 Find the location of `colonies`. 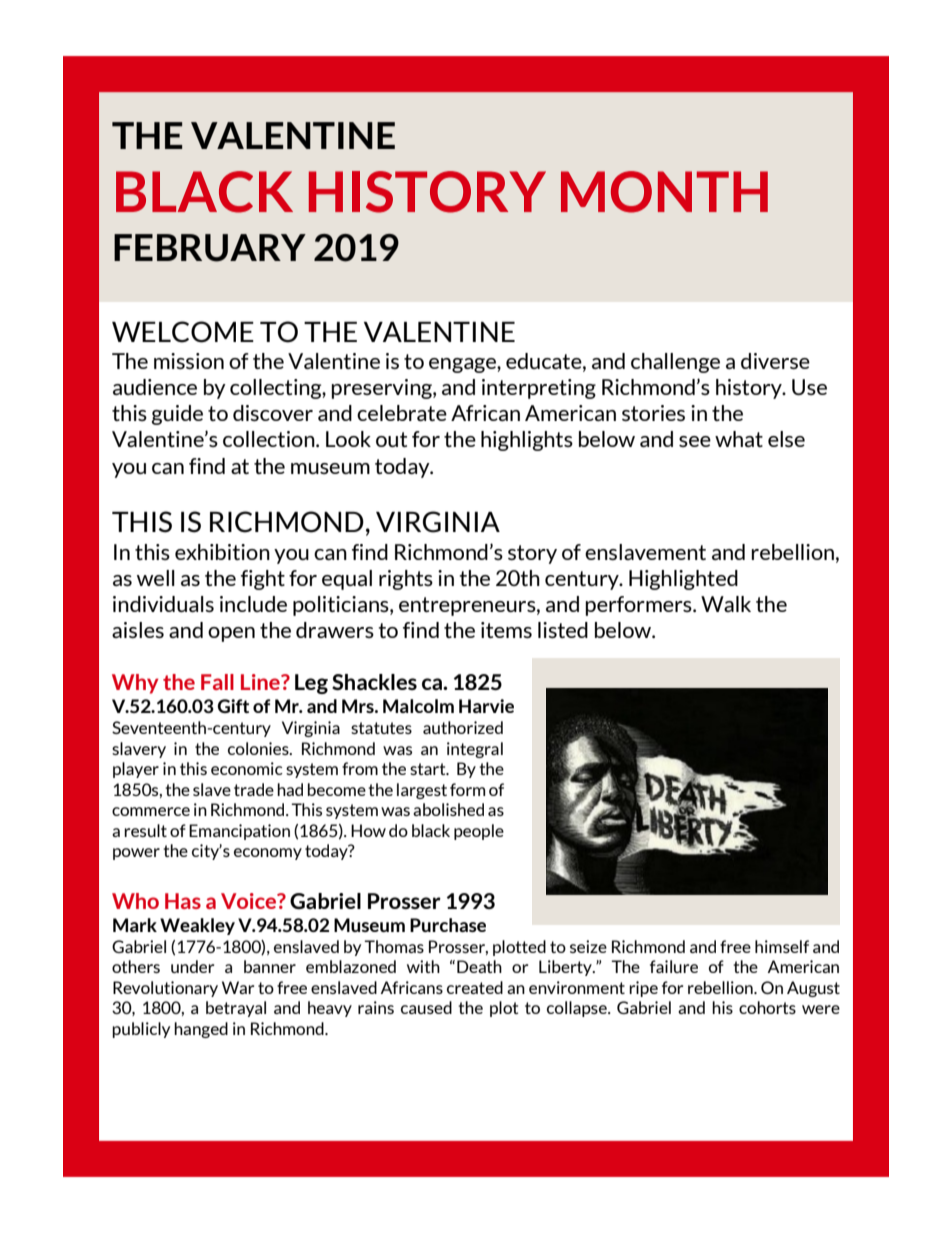

colonies is located at coordinates (259, 748).
